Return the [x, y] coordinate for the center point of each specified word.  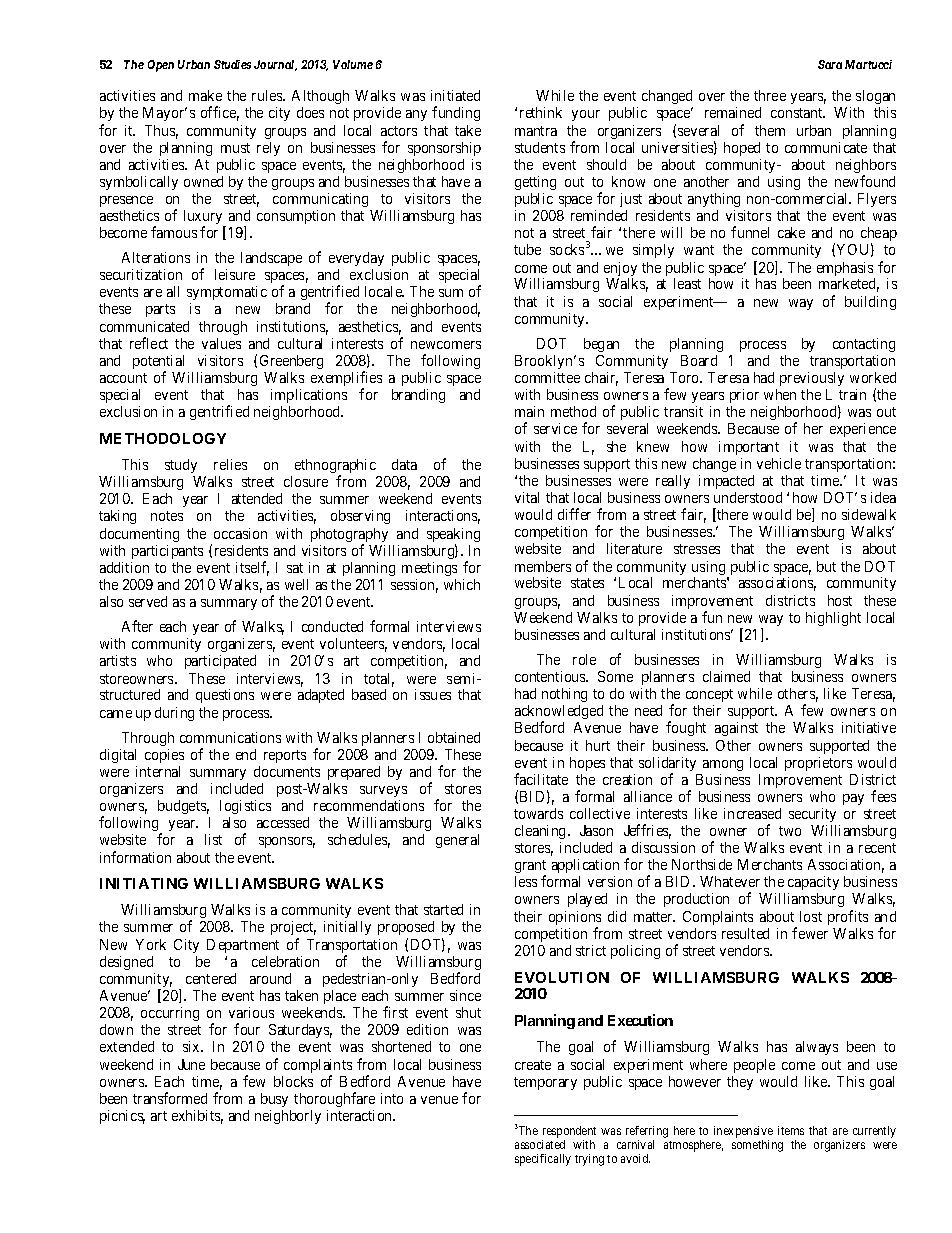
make [205, 95]
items [791, 1130]
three [770, 95]
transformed [170, 1098]
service [555, 428]
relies [230, 464]
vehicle [779, 463]
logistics [245, 807]
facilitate [541, 779]
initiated [455, 95]
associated [540, 1144]
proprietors [818, 764]
